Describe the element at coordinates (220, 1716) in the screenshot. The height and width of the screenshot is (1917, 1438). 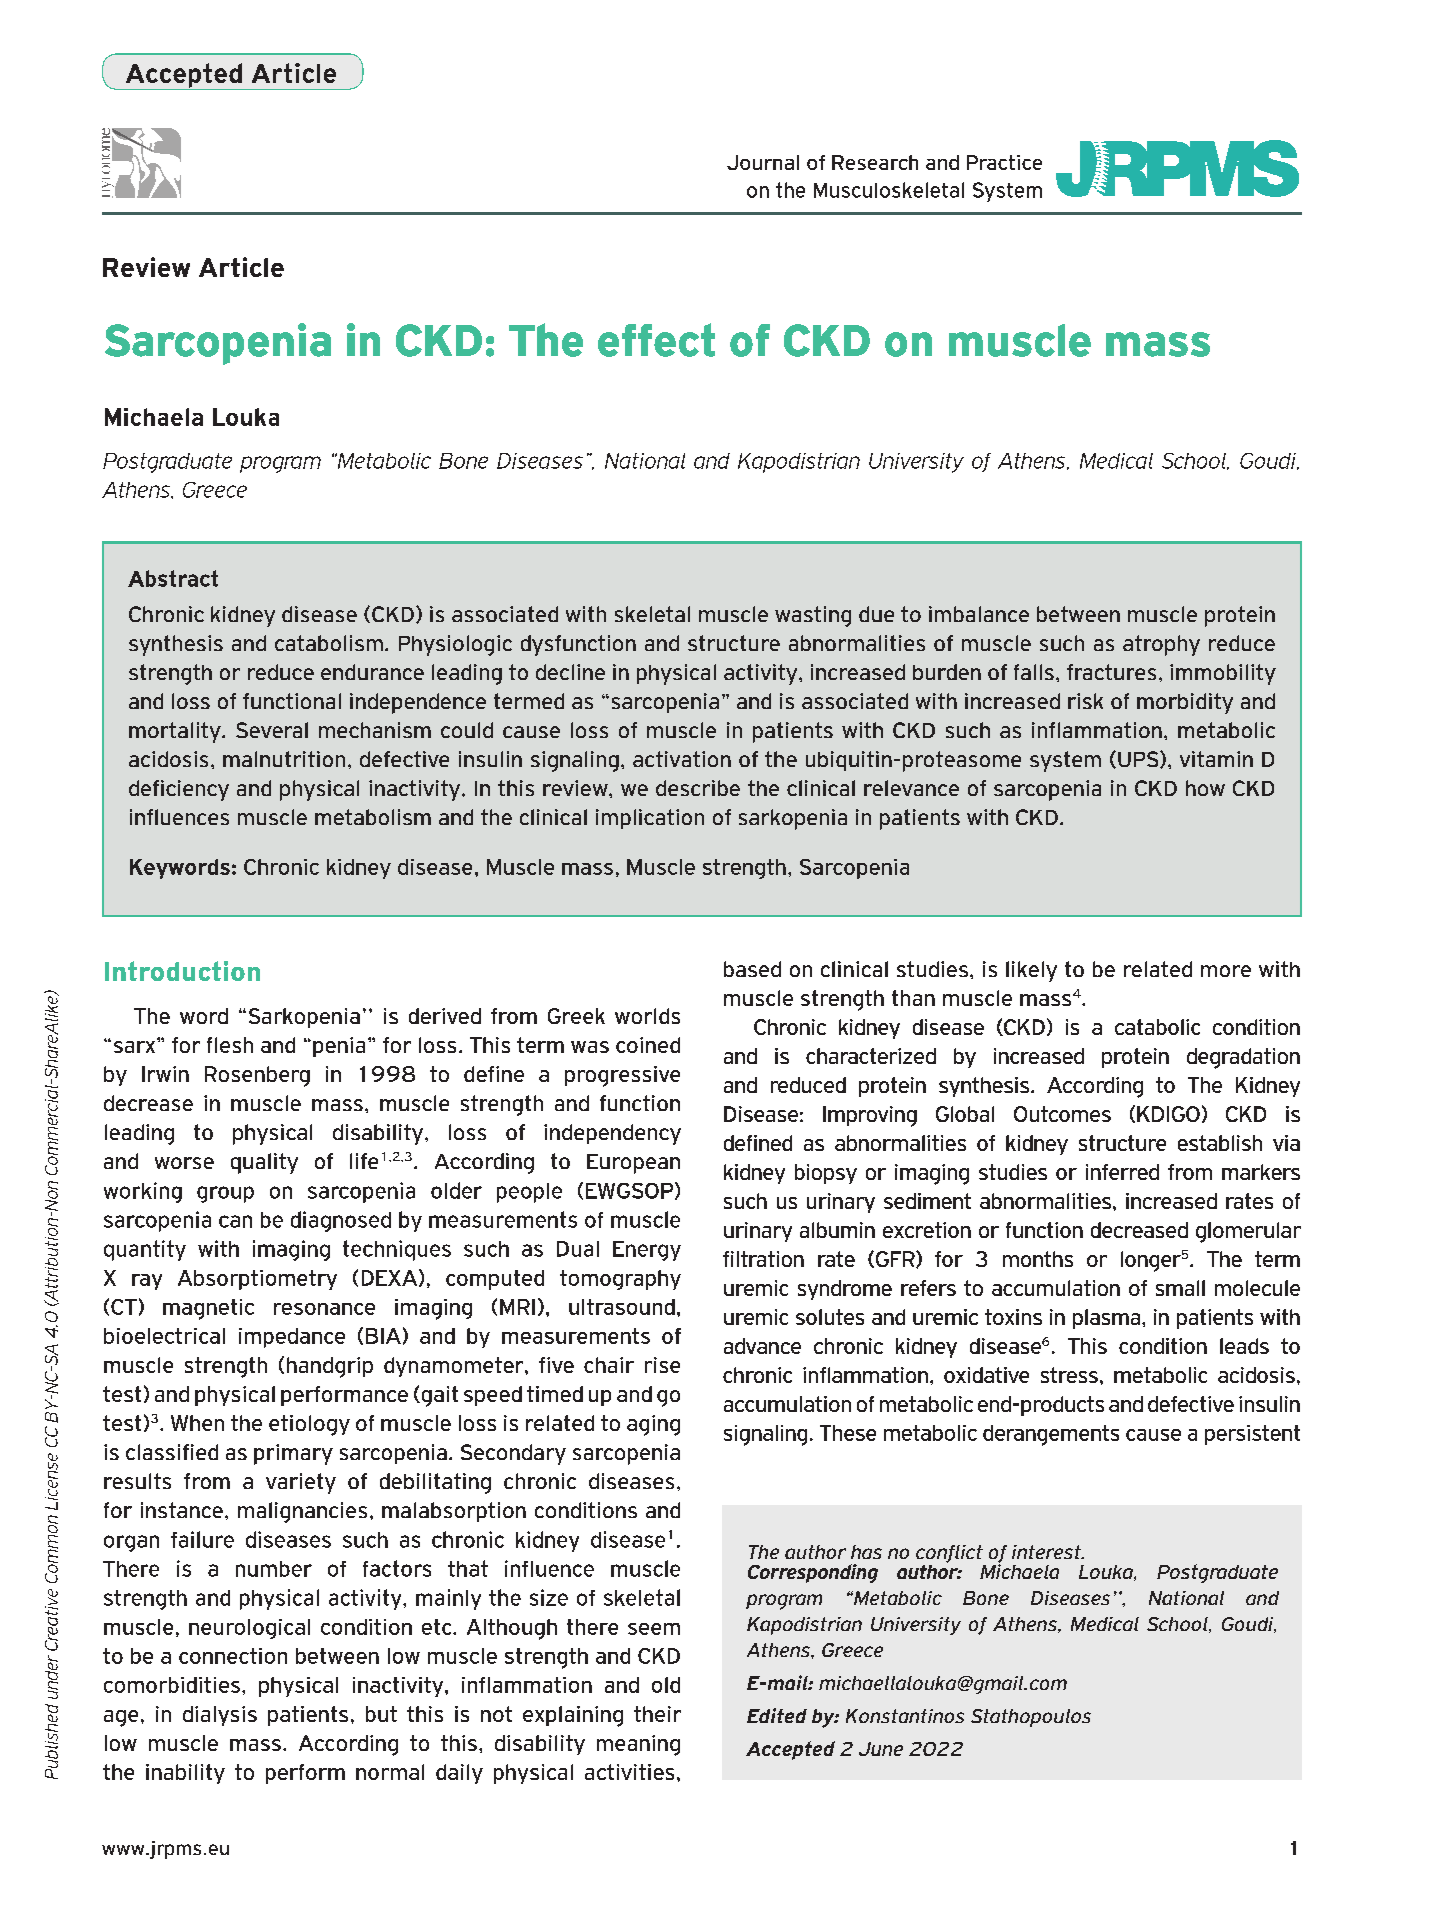
I see `dialysis` at that location.
